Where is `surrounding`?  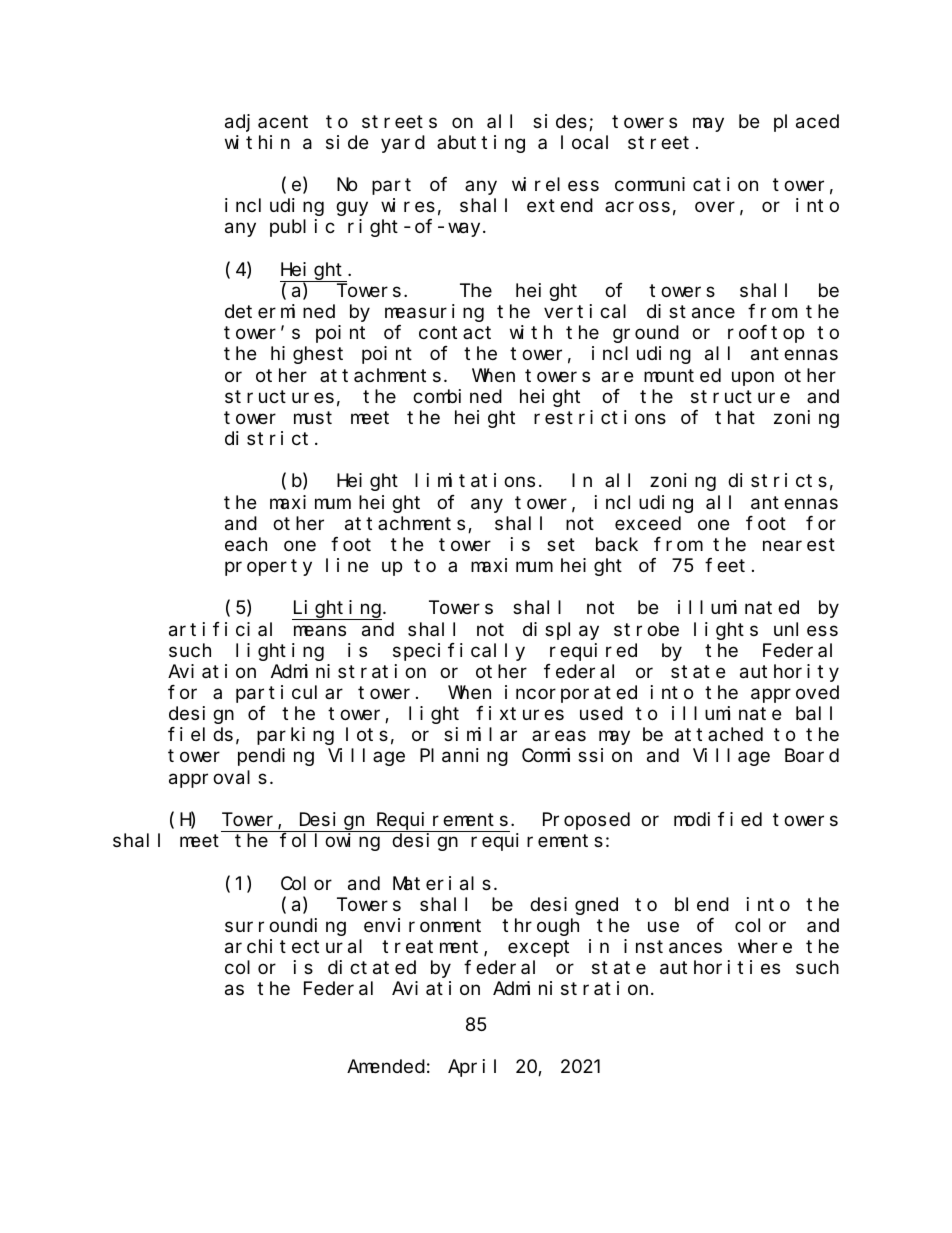
surrounding is located at coordinates (285, 927).
